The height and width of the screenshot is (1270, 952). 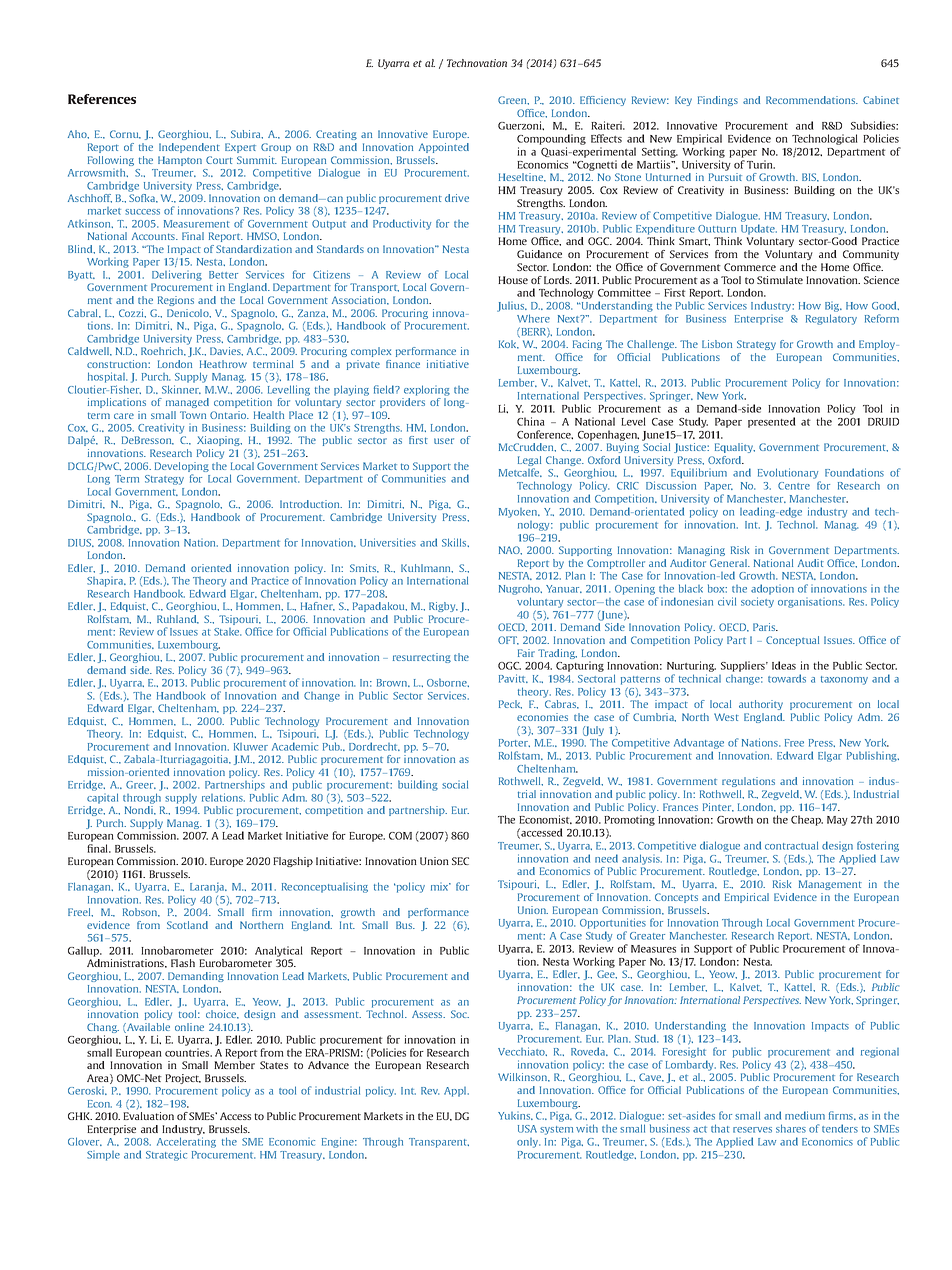 What do you see at coordinates (227, 632) in the screenshot?
I see `Stake` at bounding box center [227, 632].
